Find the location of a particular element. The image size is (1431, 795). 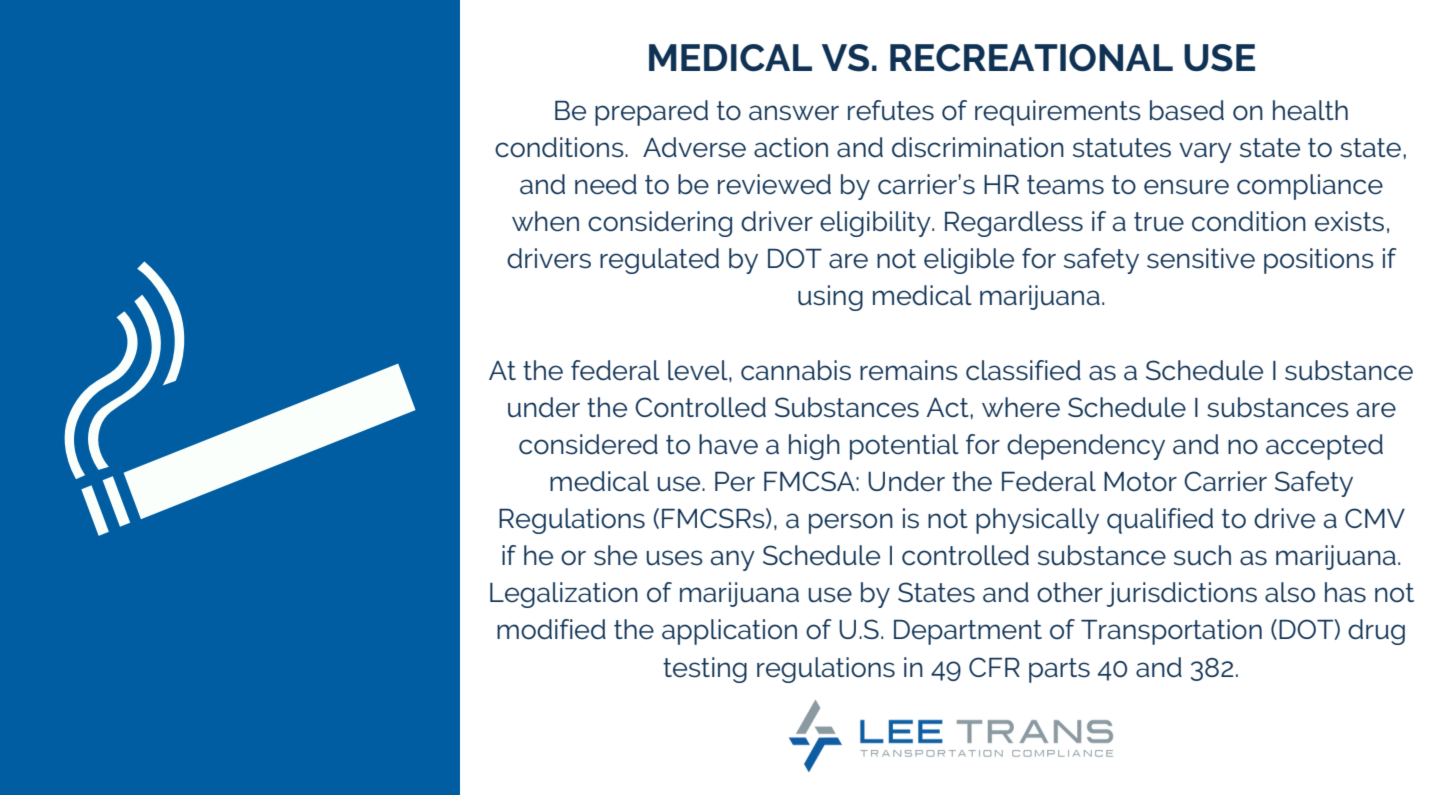

accepted is located at coordinates (1324, 447).
